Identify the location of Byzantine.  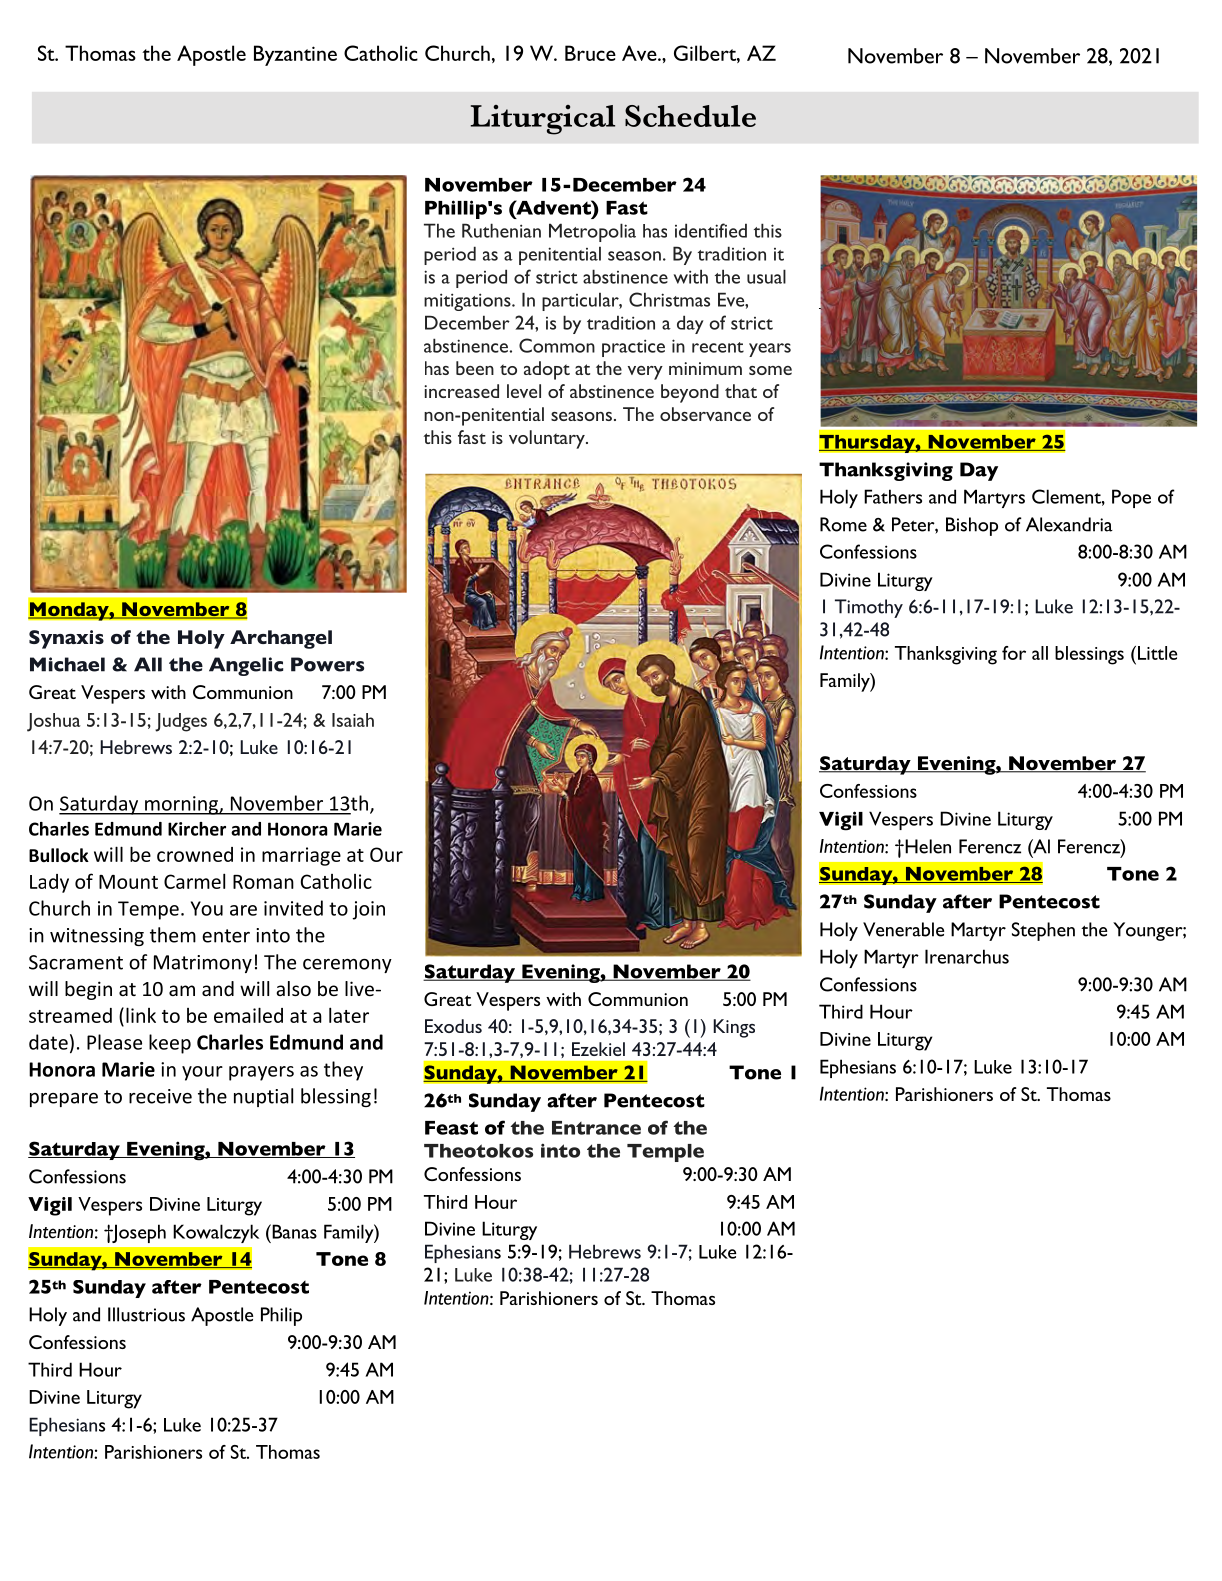
(295, 55).
